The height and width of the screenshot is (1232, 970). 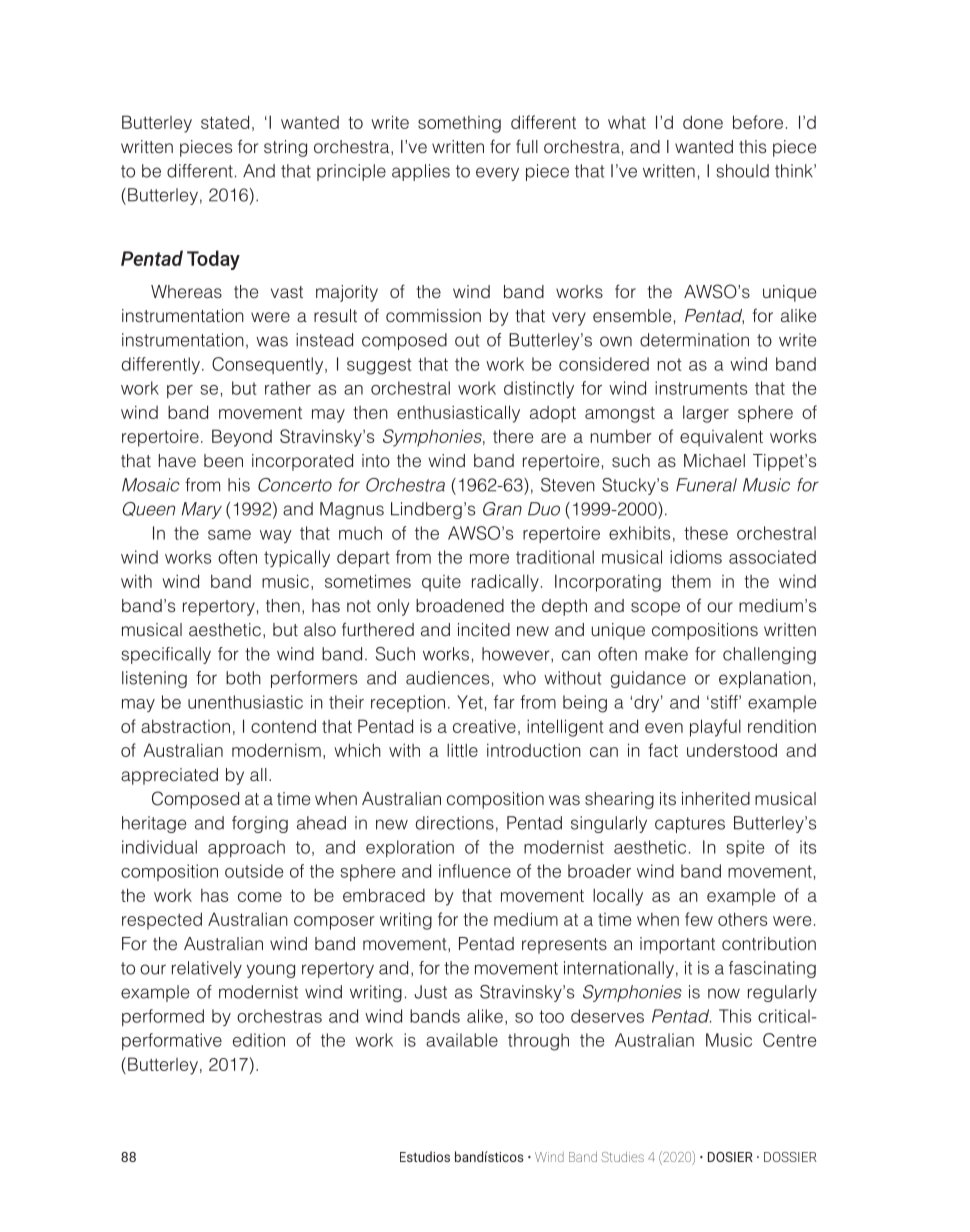 I want to click on outside, so click(x=254, y=871).
